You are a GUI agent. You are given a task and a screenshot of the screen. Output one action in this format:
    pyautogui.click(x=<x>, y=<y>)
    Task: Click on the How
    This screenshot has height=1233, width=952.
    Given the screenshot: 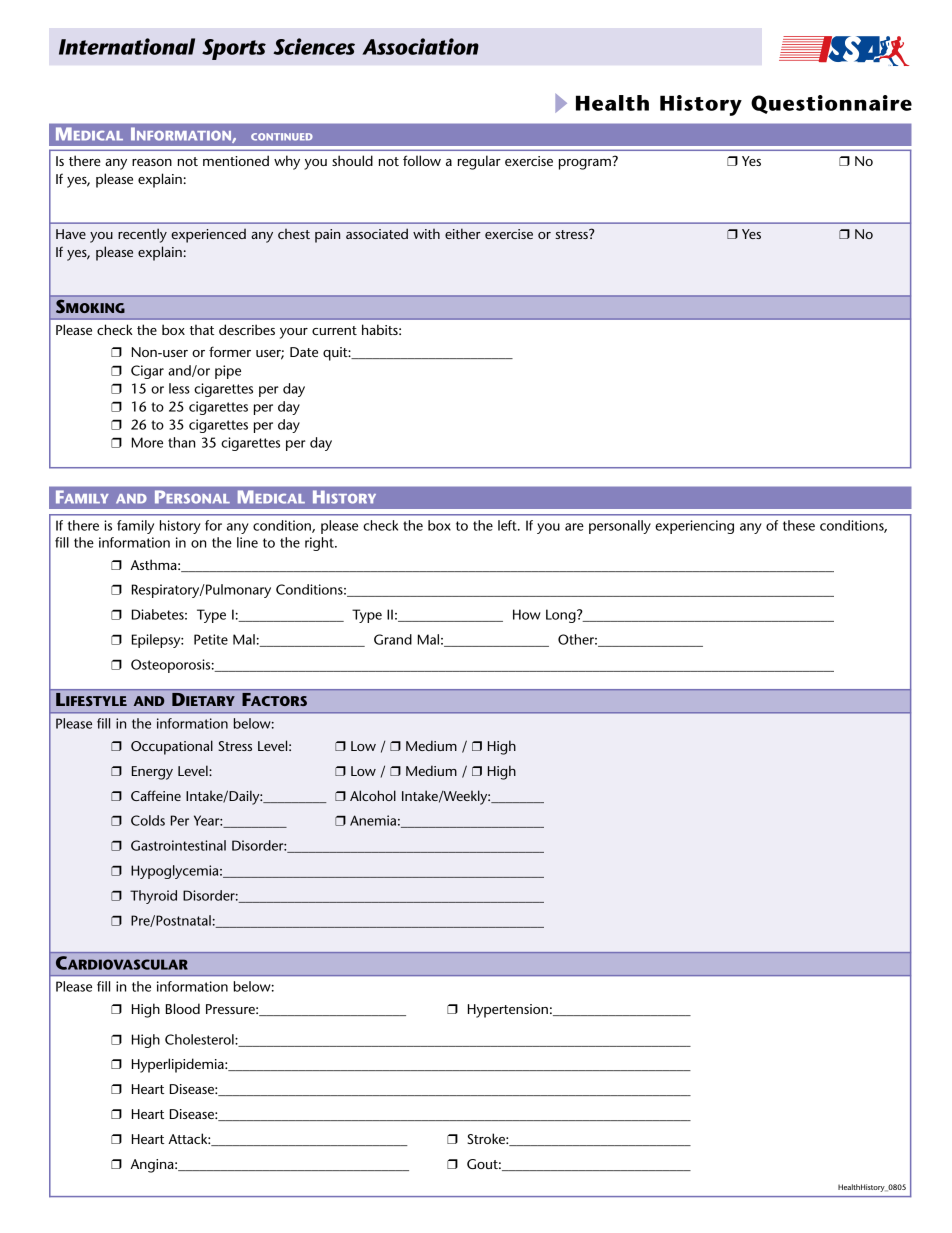 What is the action you would take?
    pyautogui.click(x=527, y=614)
